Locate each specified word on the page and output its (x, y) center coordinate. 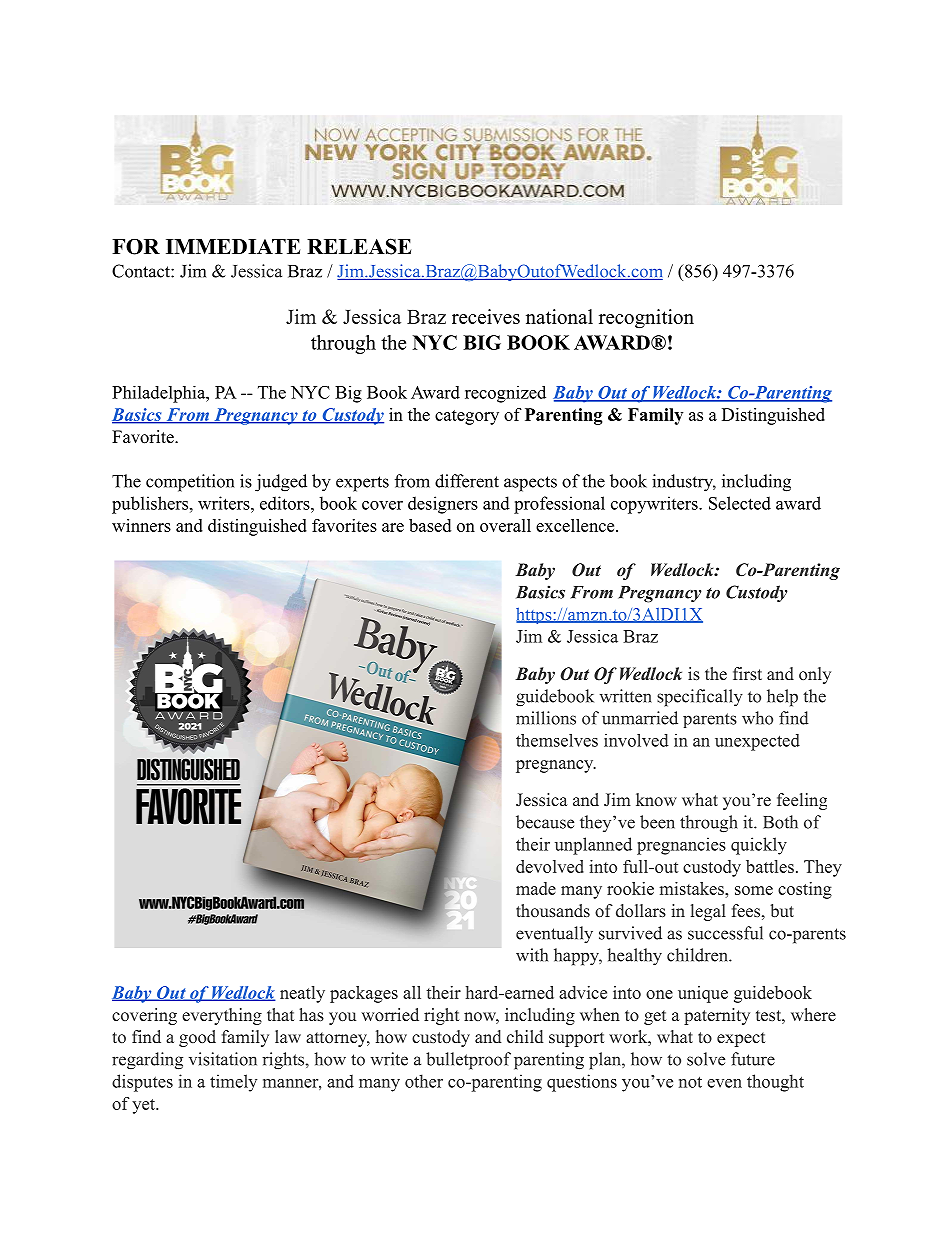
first (747, 674)
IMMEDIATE (233, 246)
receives (486, 316)
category (467, 417)
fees (746, 911)
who (757, 718)
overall (505, 525)
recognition (646, 319)
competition (190, 483)
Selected (740, 503)
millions (546, 718)
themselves (557, 740)
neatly (302, 994)
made (536, 888)
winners (141, 525)
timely (233, 1083)
